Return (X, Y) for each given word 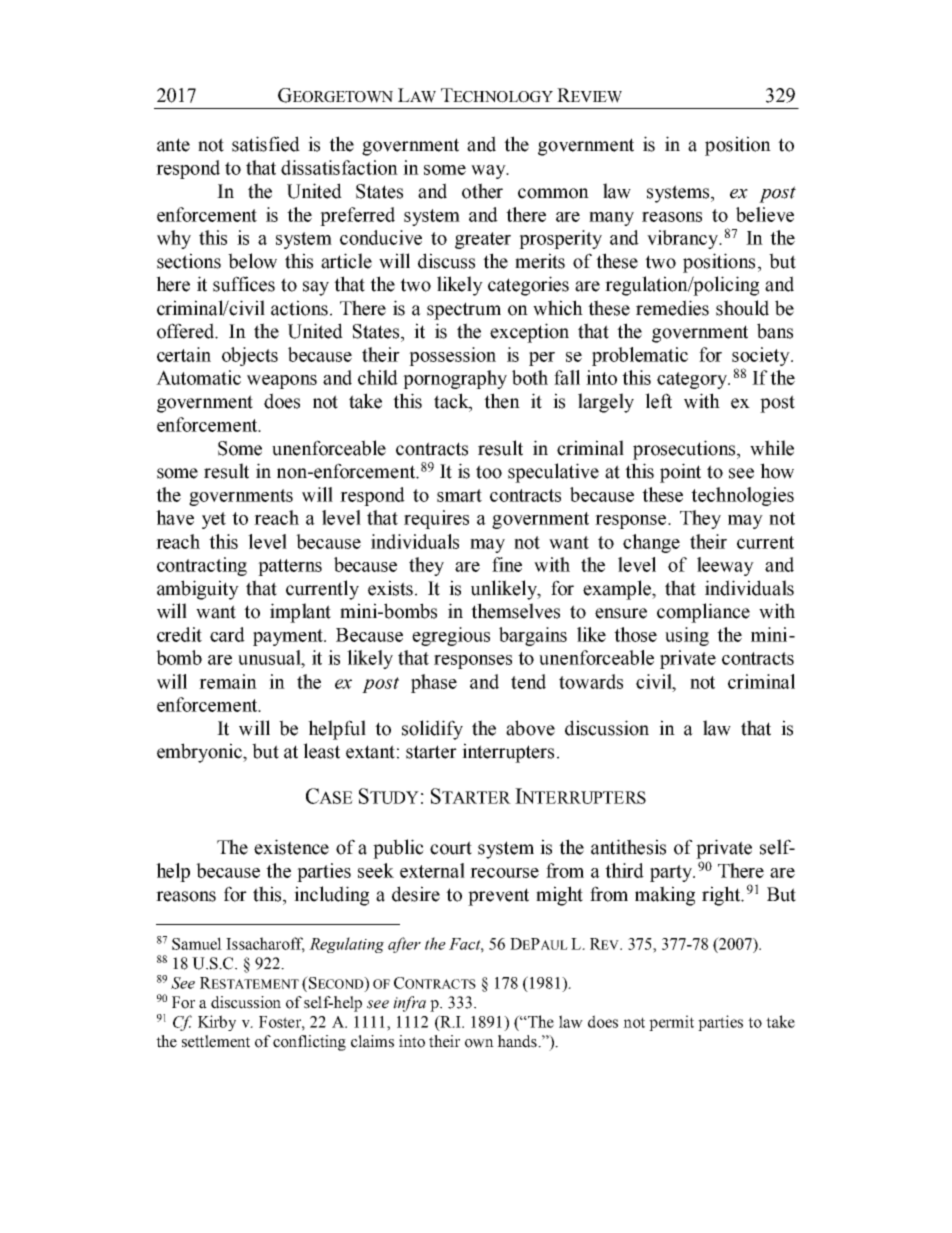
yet (214, 520)
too (489, 472)
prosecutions (685, 450)
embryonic (200, 753)
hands (518, 1041)
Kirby (217, 1023)
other (482, 191)
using (687, 636)
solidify (432, 730)
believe (765, 214)
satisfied (266, 144)
